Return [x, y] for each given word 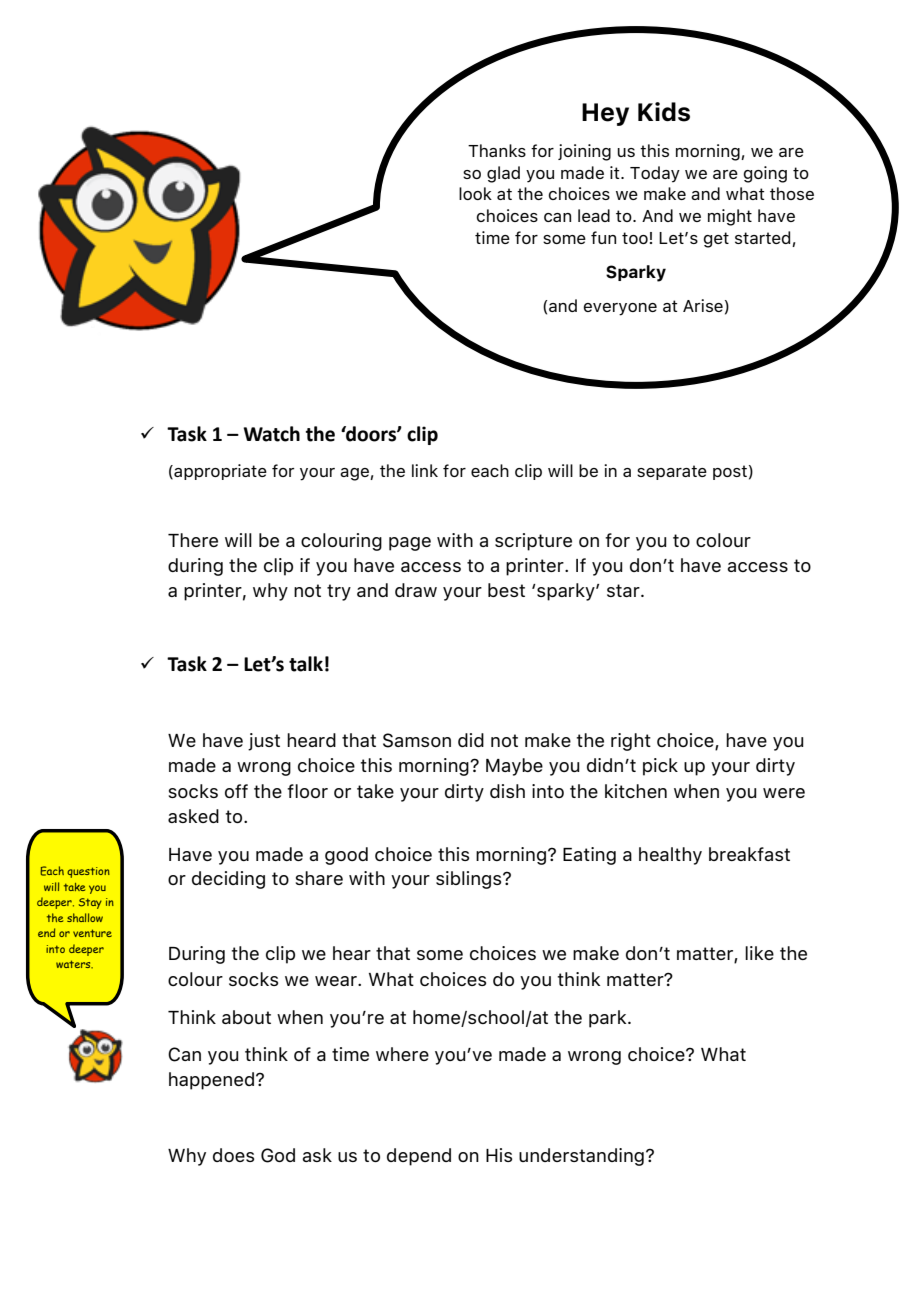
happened [211, 1081]
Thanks [497, 150]
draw [416, 590]
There [193, 540]
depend [419, 1157]
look [475, 193]
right [631, 742]
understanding [581, 1157]
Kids [664, 112]
